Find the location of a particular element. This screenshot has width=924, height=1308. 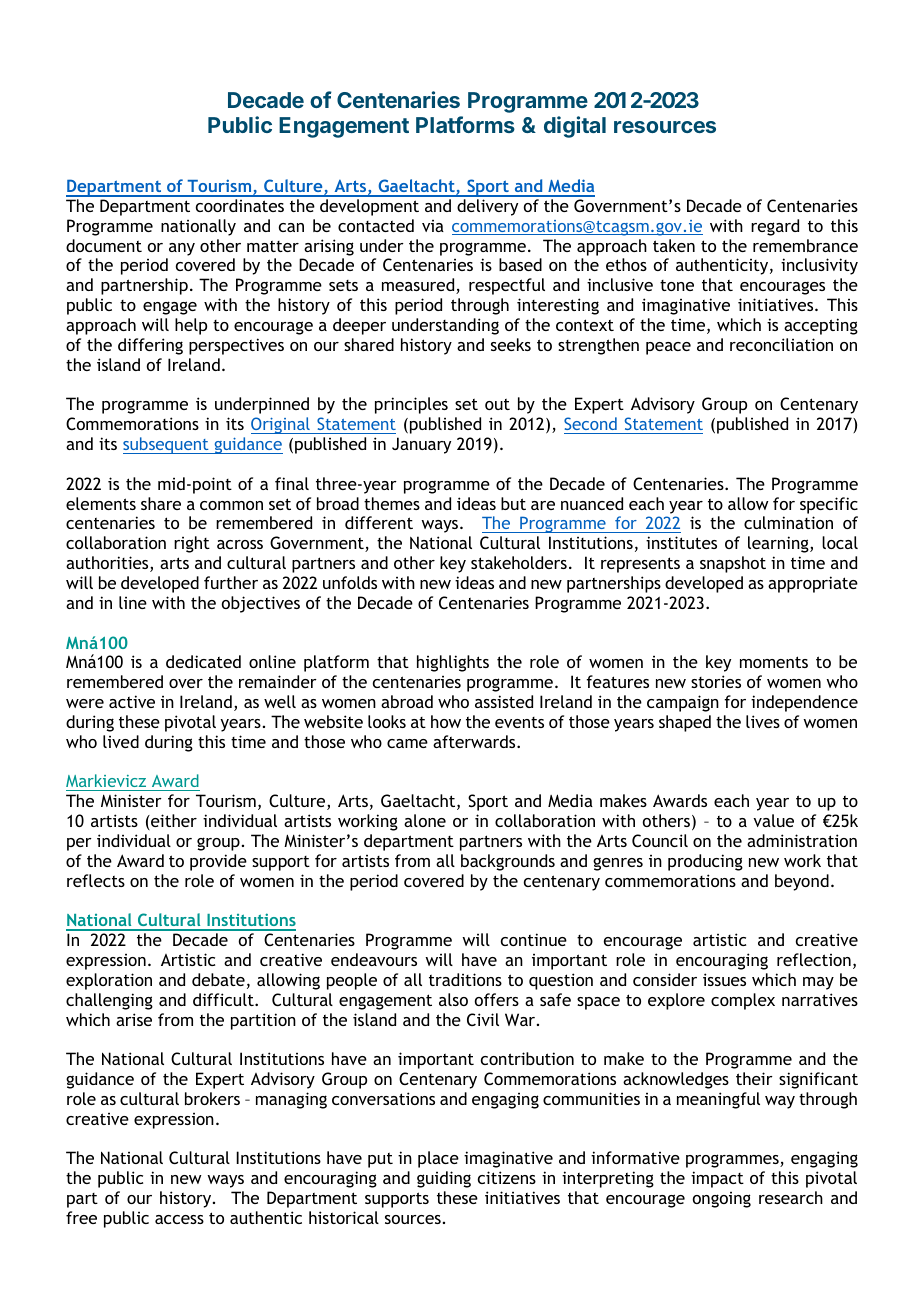

regard is located at coordinates (775, 227).
